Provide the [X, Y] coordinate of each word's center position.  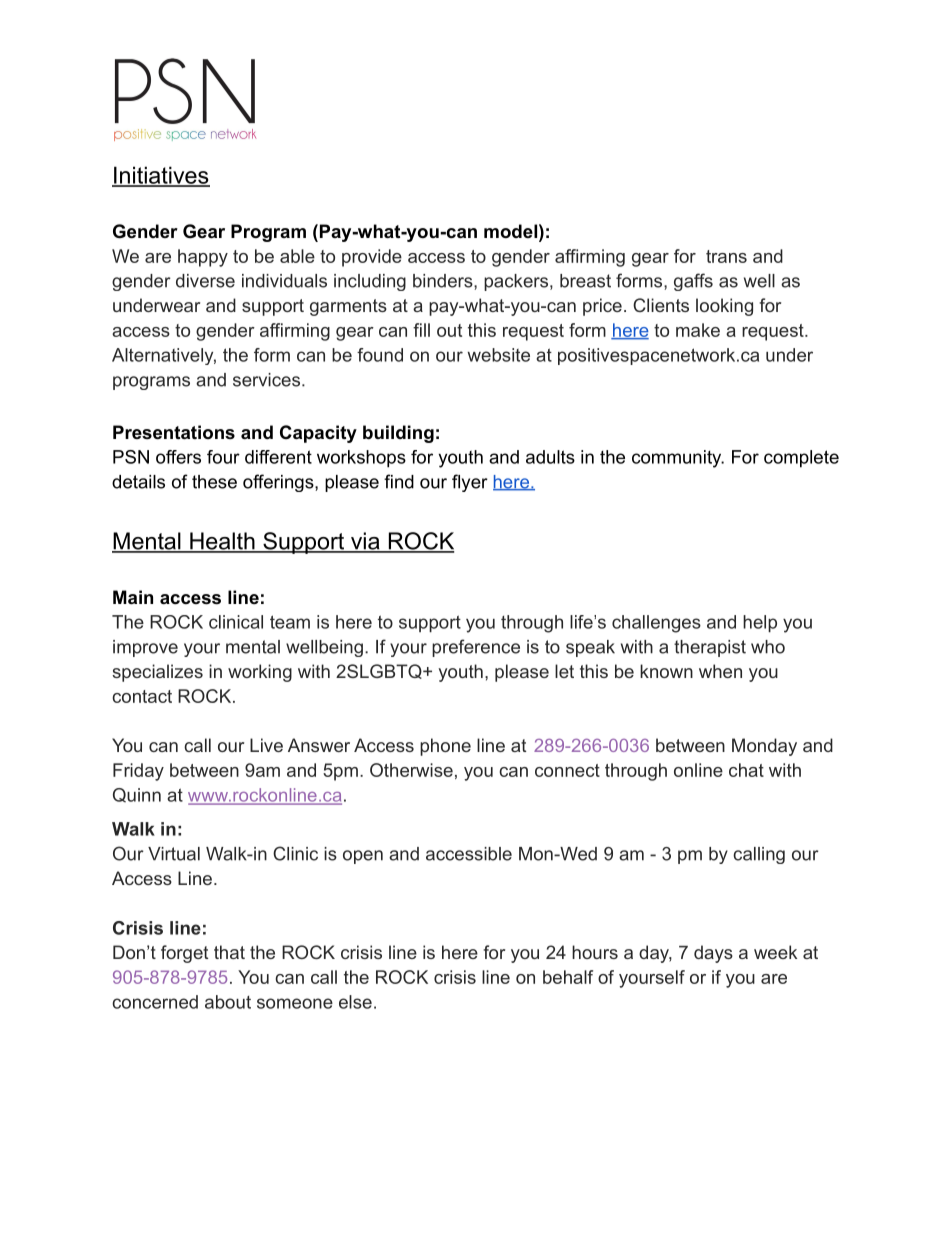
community [677, 459]
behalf [568, 977]
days [713, 954]
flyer [470, 483]
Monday [764, 747]
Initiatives [161, 176]
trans [726, 256]
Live [266, 745]
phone [445, 747]
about [228, 1002]
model [510, 231]
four [223, 457]
